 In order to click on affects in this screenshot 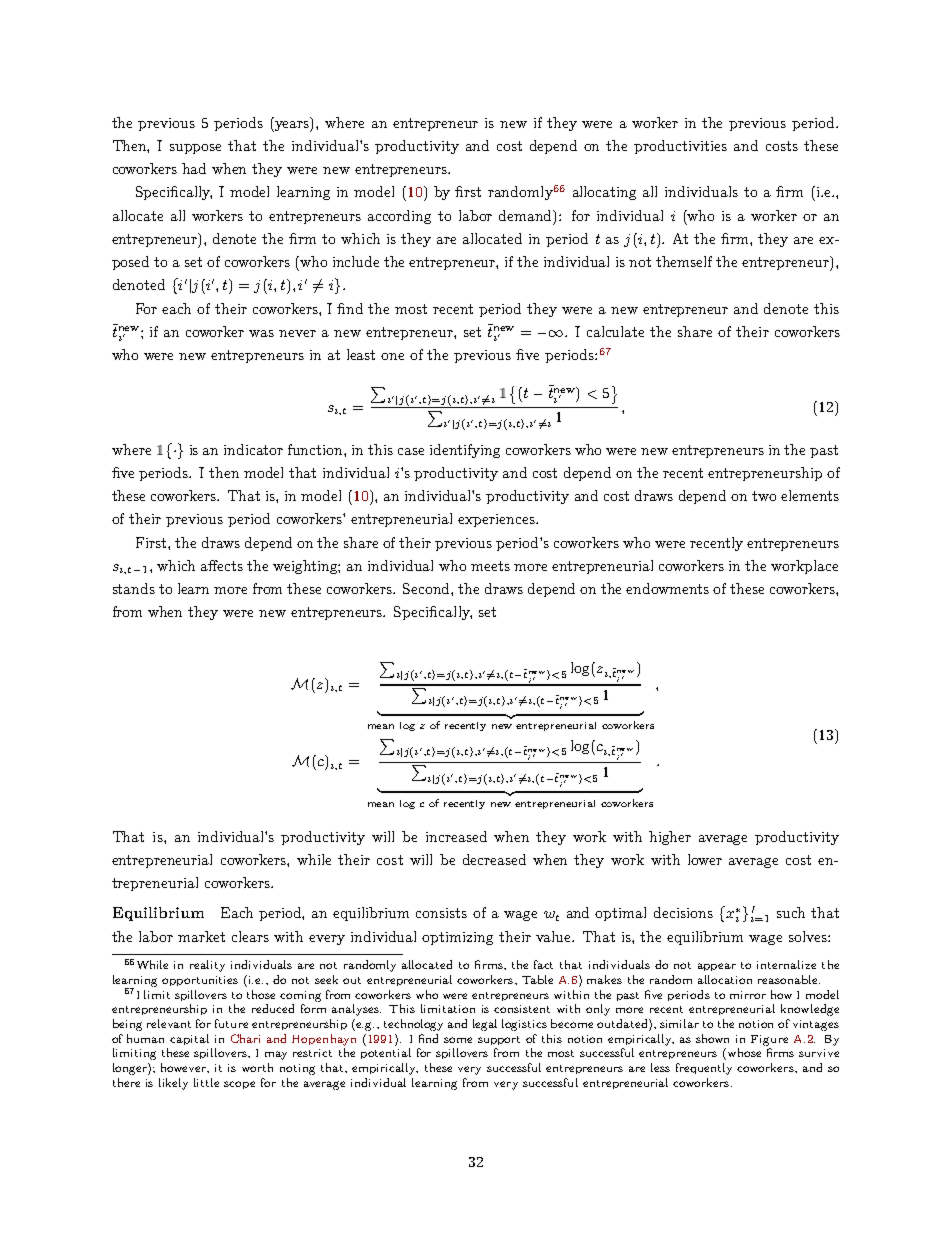, I will do `click(222, 565)`.
